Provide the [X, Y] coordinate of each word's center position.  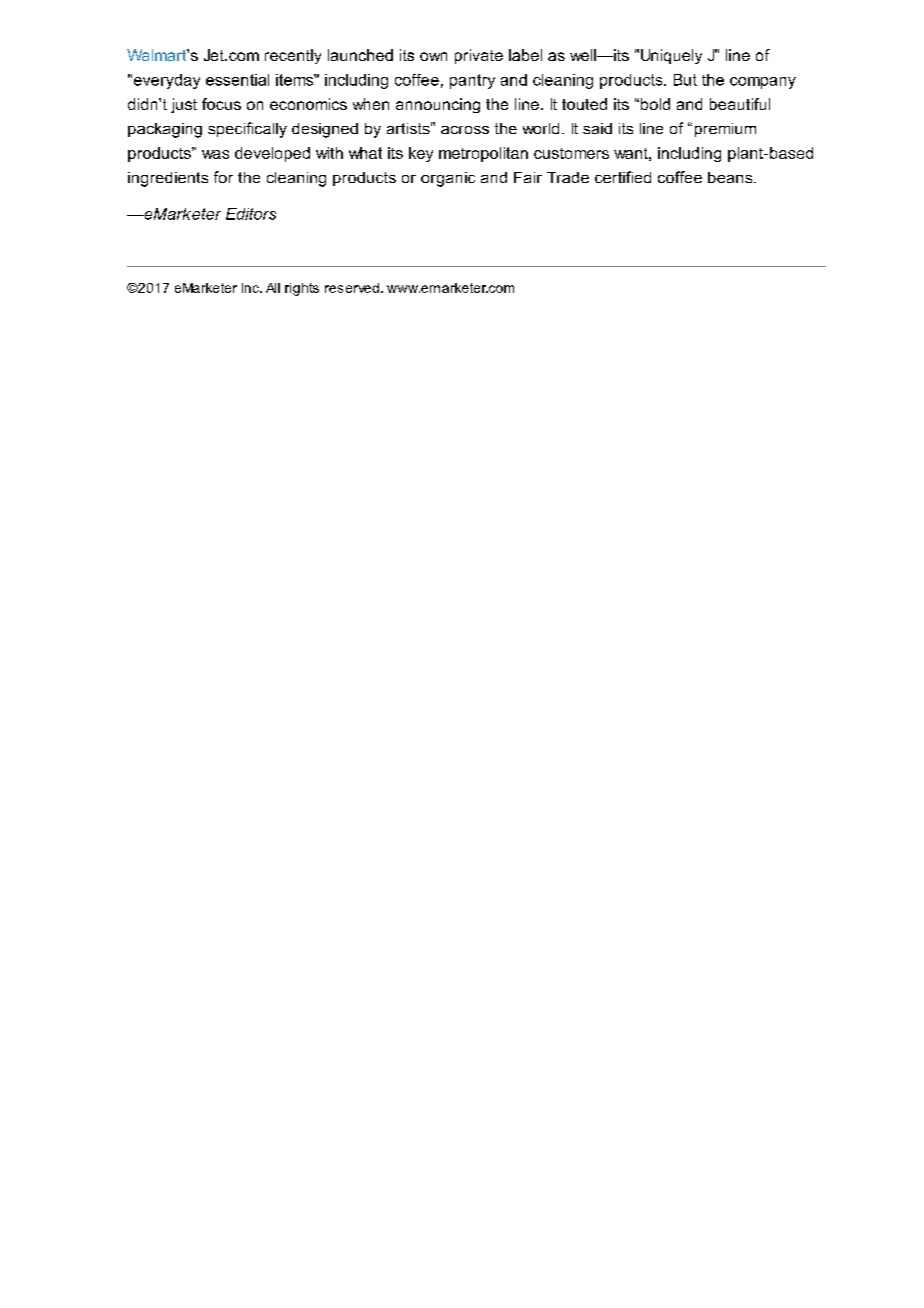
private [479, 56]
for [223, 177]
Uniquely [671, 56]
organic [448, 179]
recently [293, 56]
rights [302, 289]
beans [731, 177]
